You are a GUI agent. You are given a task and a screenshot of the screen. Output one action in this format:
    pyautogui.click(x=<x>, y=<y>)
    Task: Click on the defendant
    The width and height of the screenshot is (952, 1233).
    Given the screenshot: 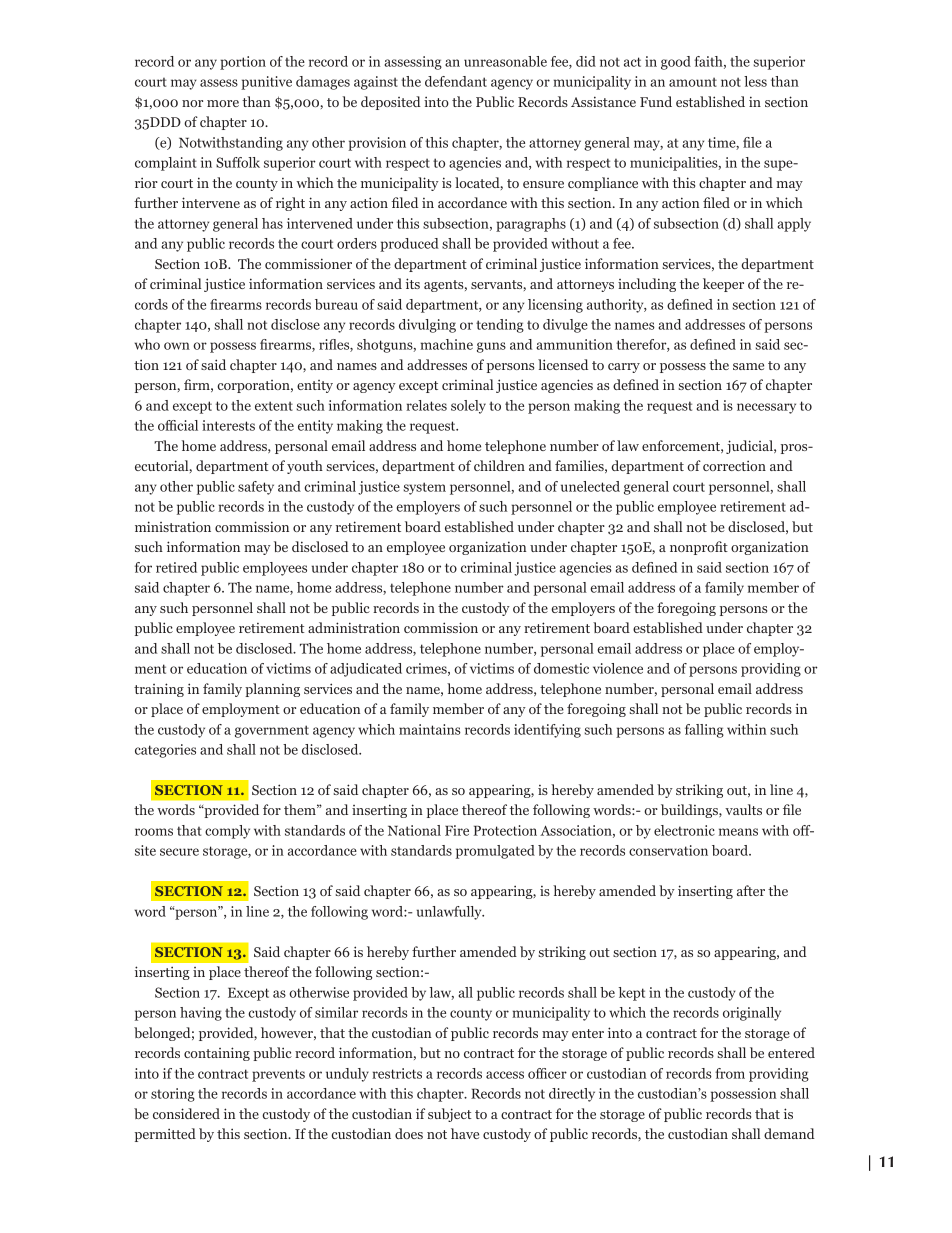 What is the action you would take?
    pyautogui.click(x=456, y=81)
